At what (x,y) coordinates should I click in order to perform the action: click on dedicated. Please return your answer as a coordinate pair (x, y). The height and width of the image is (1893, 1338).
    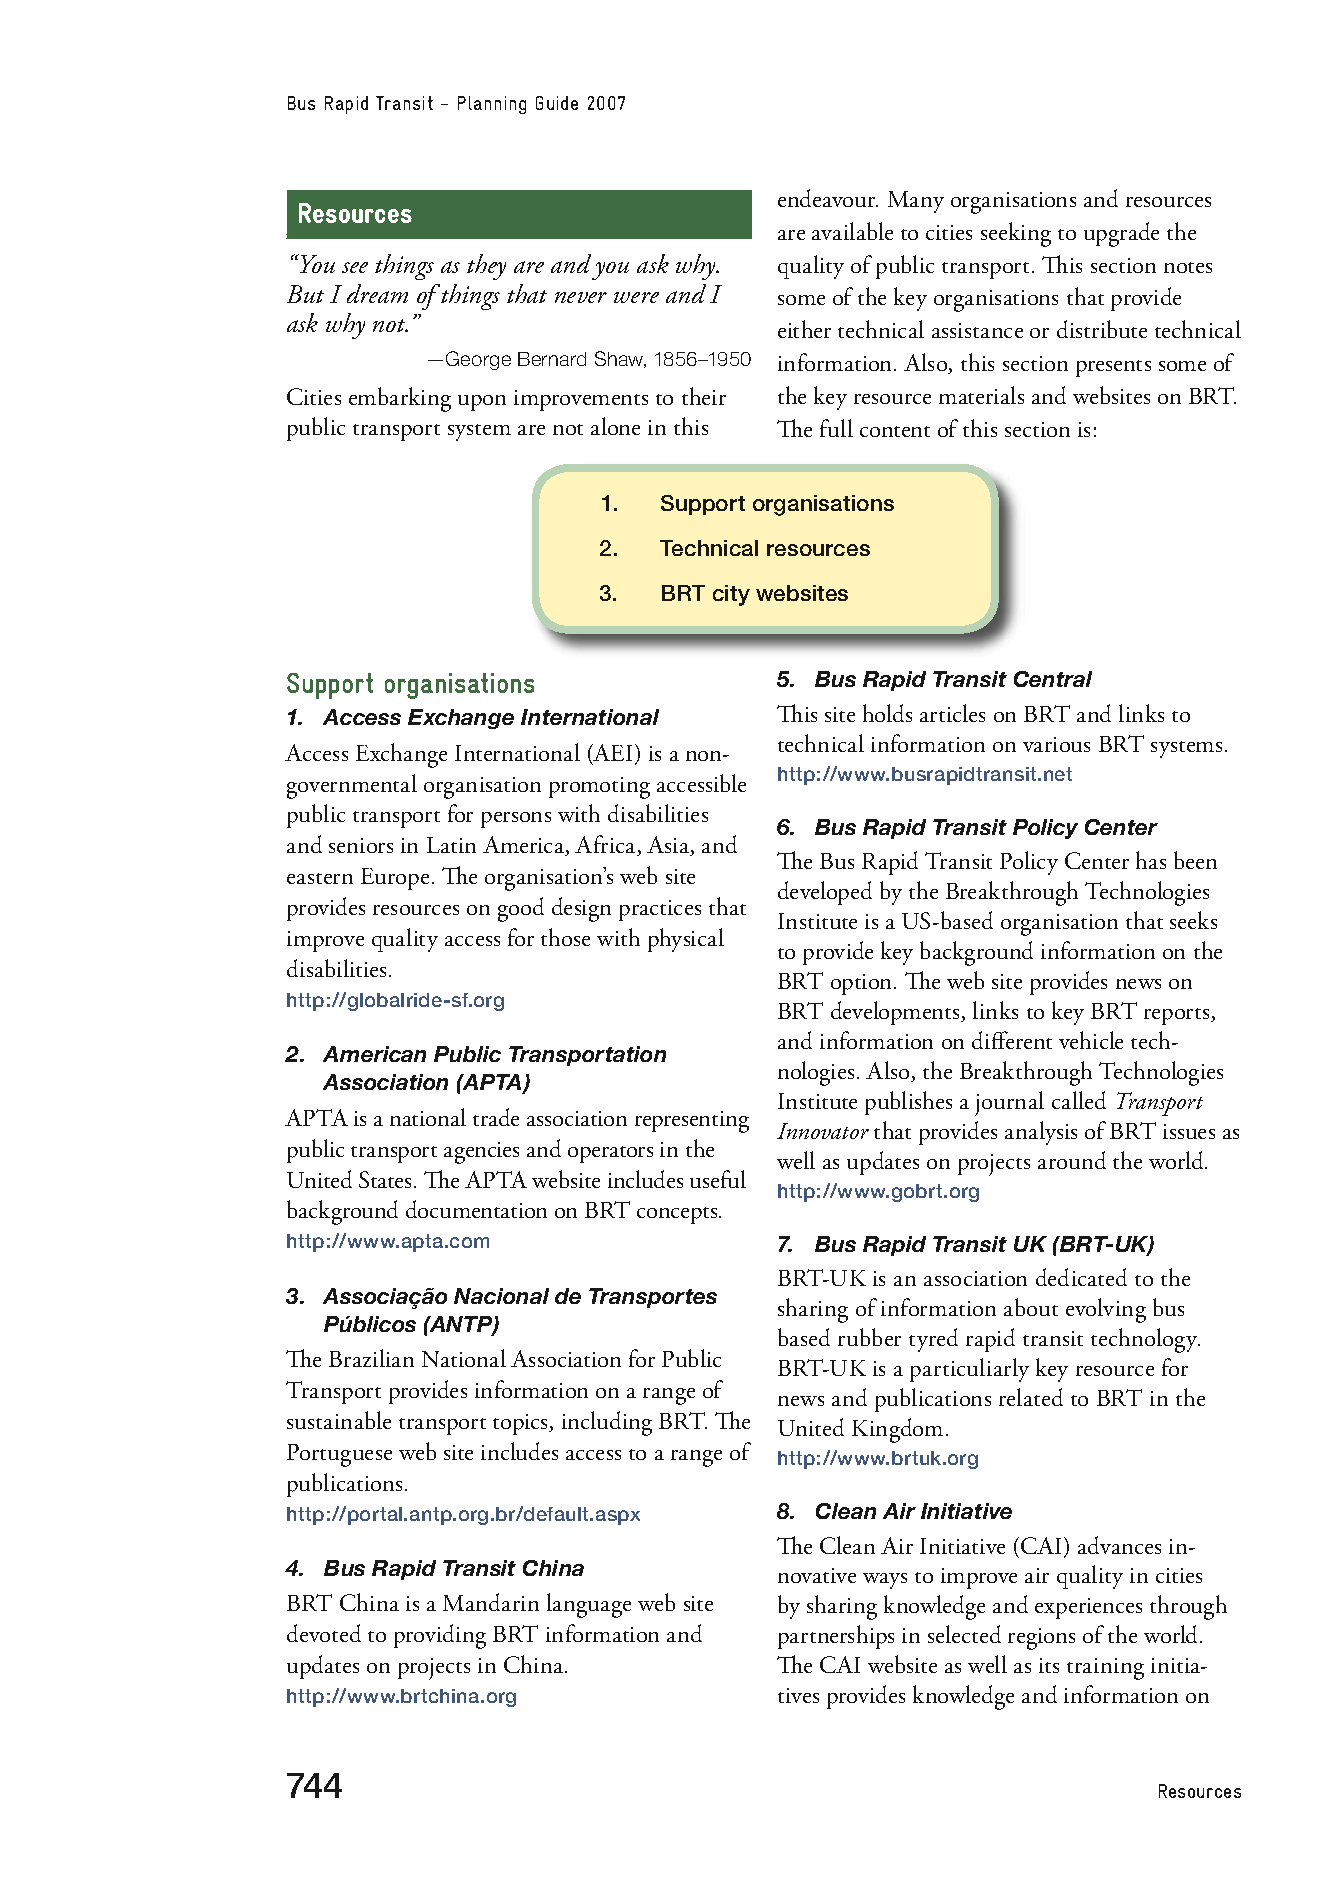
    Looking at the image, I should click on (1081, 1277).
